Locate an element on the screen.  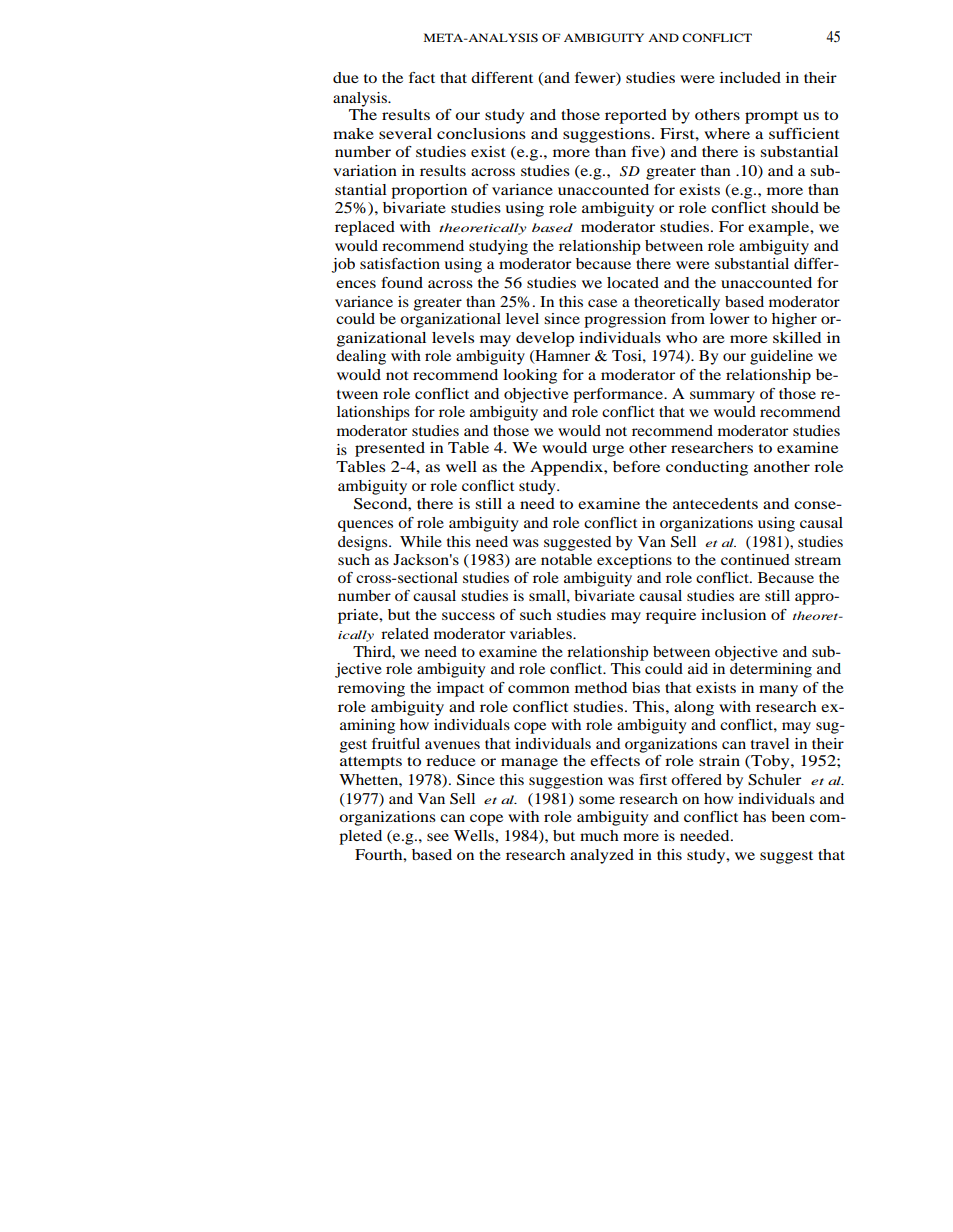
removing is located at coordinates (371, 689).
